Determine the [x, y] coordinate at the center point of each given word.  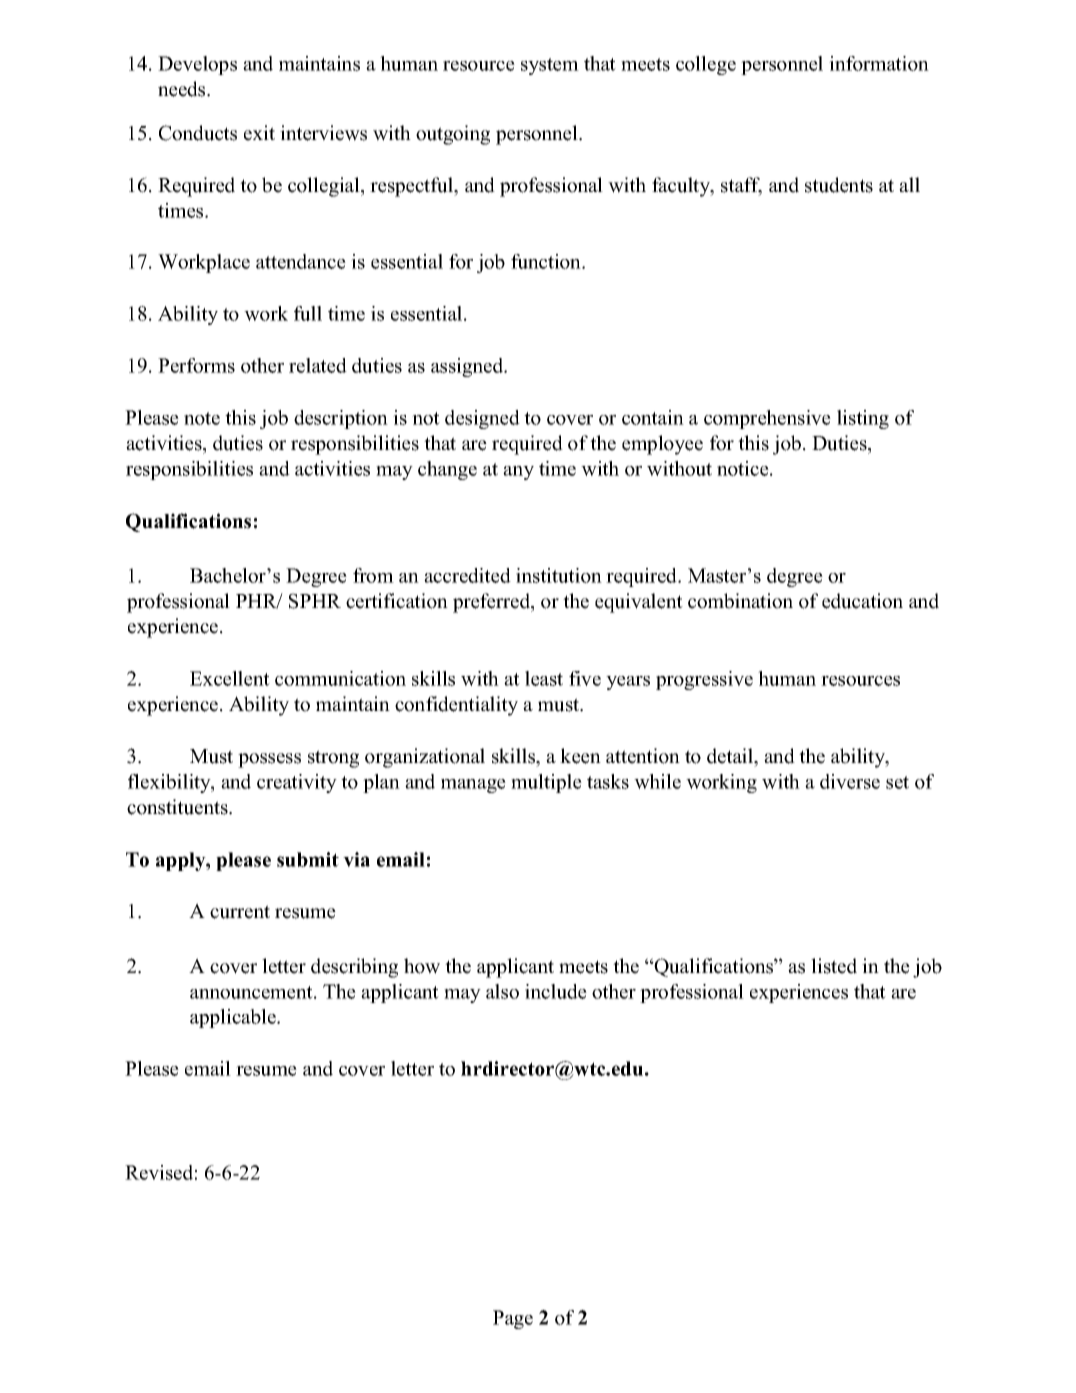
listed [834, 966]
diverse [850, 781]
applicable [234, 1018]
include [556, 991]
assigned [468, 367]
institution [559, 575]
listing [863, 419]
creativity [297, 783]
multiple [546, 783]
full [308, 313]
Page [513, 1319]
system [550, 66]
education [862, 601]
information [879, 63]
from [373, 575]
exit [259, 133]
